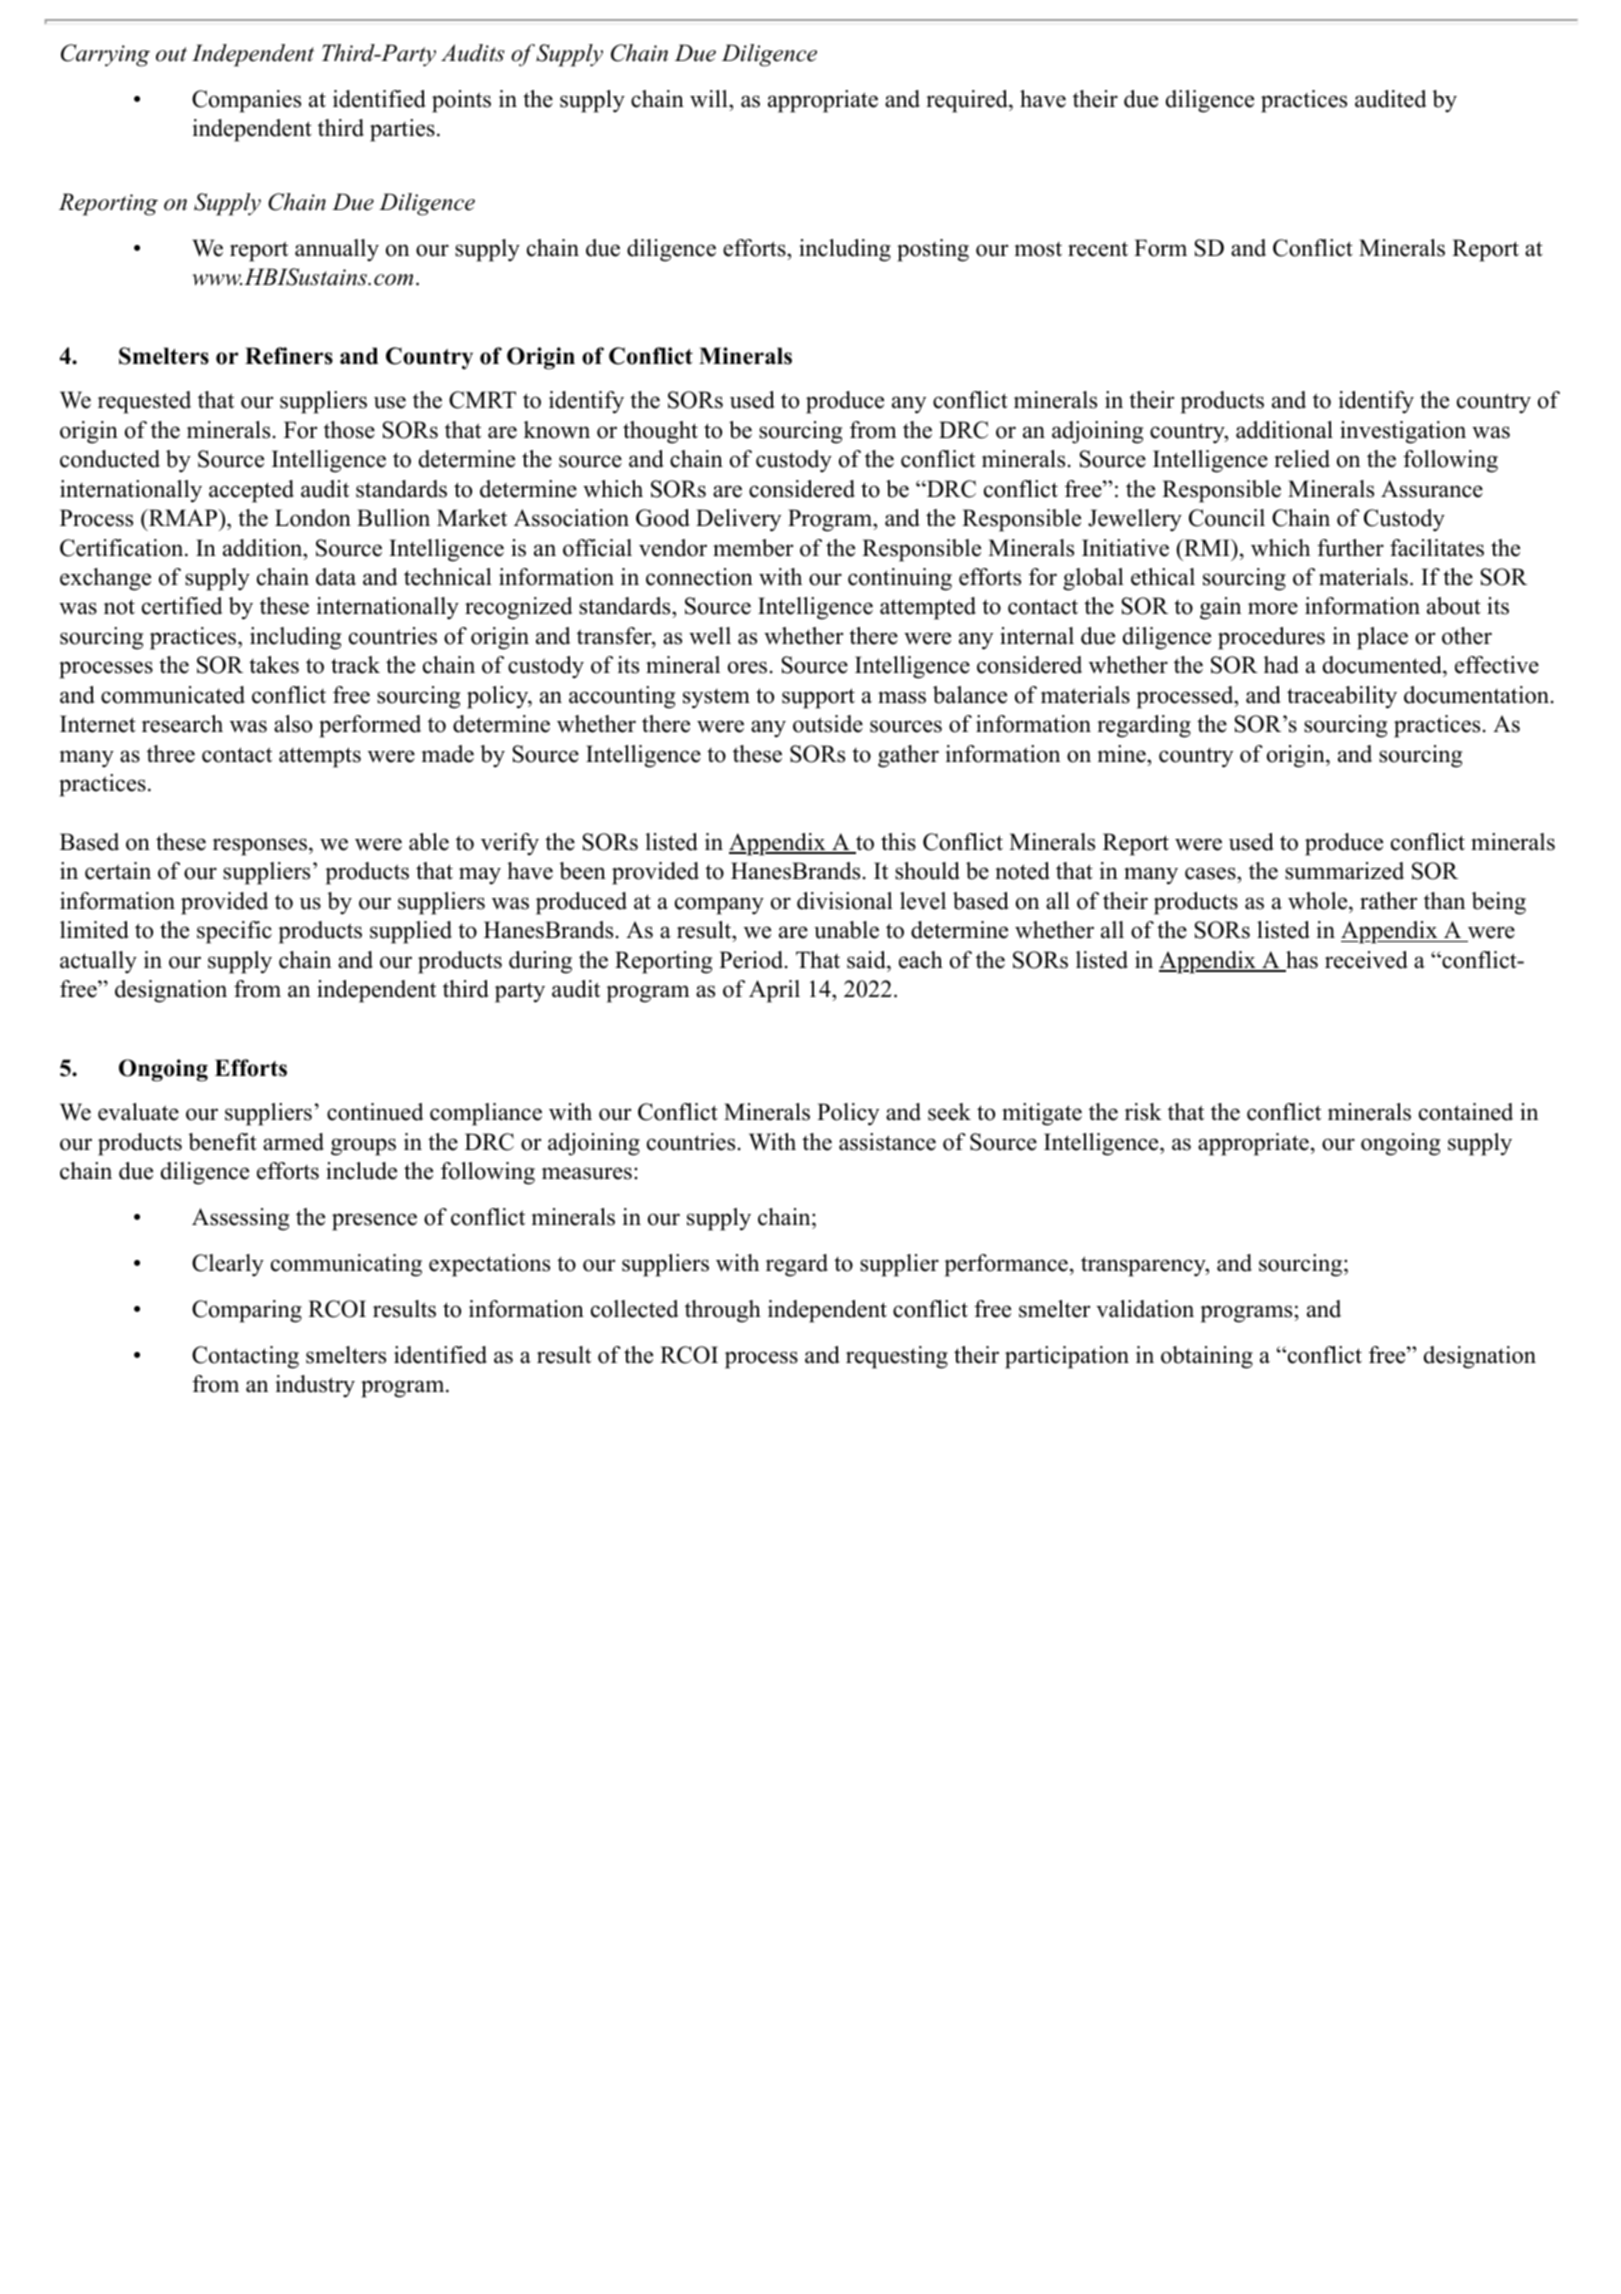 The width and height of the document is (1621, 2294). I want to click on assistance, so click(887, 1142).
